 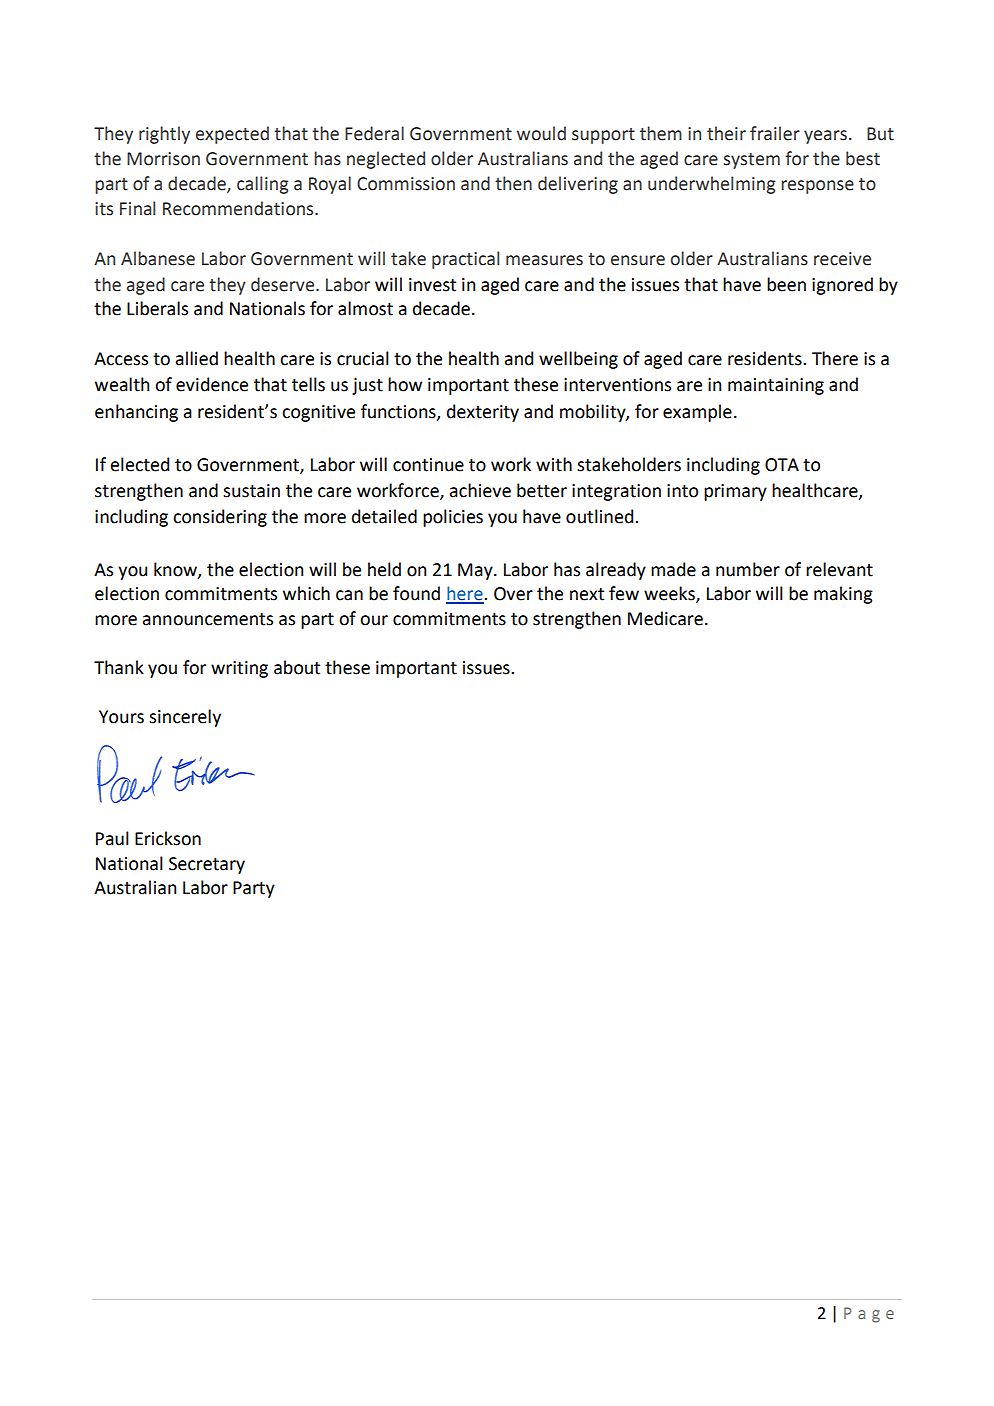 What do you see at coordinates (541, 133) in the screenshot?
I see `would` at bounding box center [541, 133].
